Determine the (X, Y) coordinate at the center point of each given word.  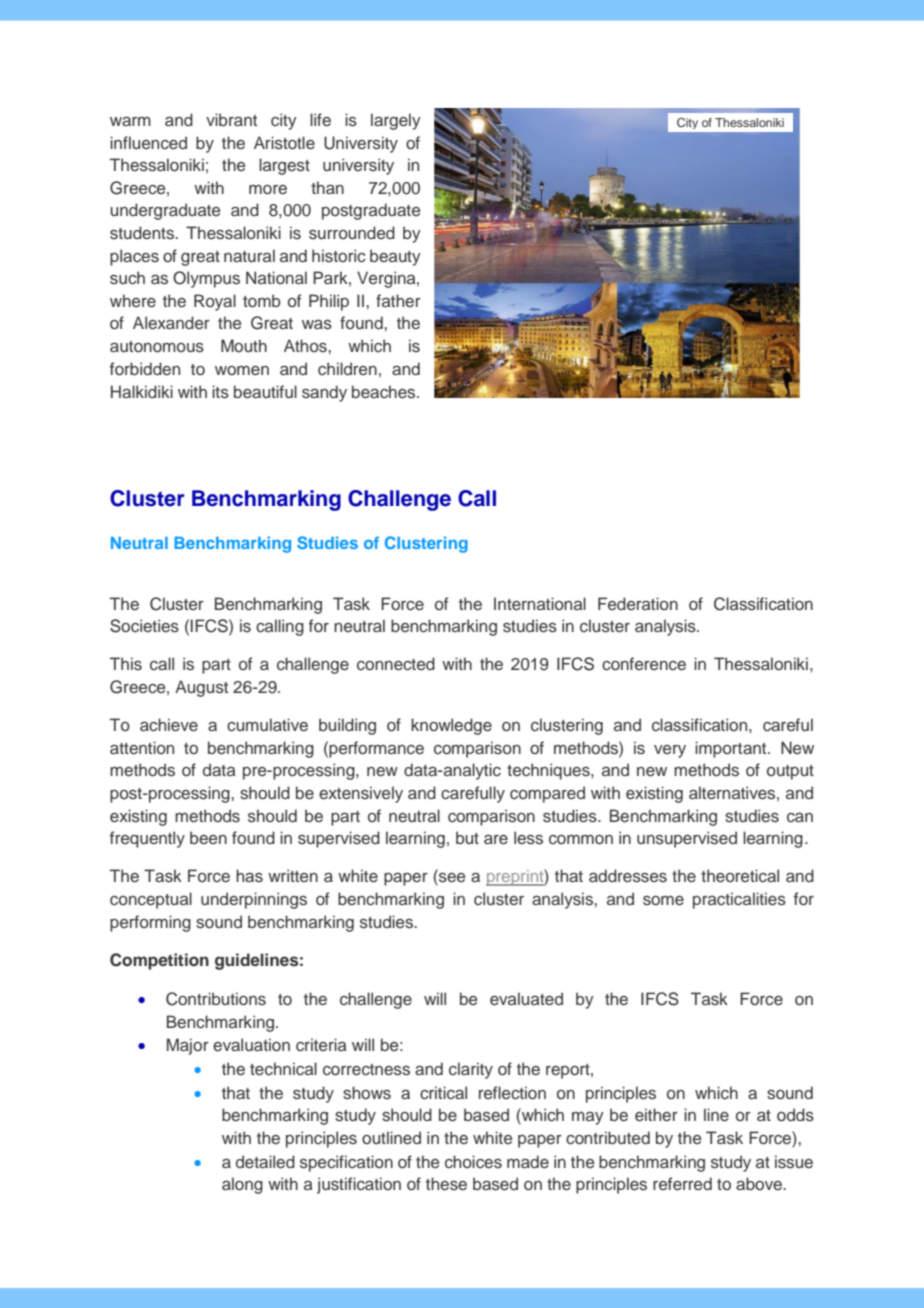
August (201, 688)
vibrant (231, 119)
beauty (395, 257)
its (220, 392)
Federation (638, 603)
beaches (385, 392)
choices (473, 1162)
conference (644, 664)
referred (682, 1184)
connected (396, 664)
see (451, 879)
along (242, 1185)
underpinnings (254, 900)
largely (396, 121)
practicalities (739, 900)
